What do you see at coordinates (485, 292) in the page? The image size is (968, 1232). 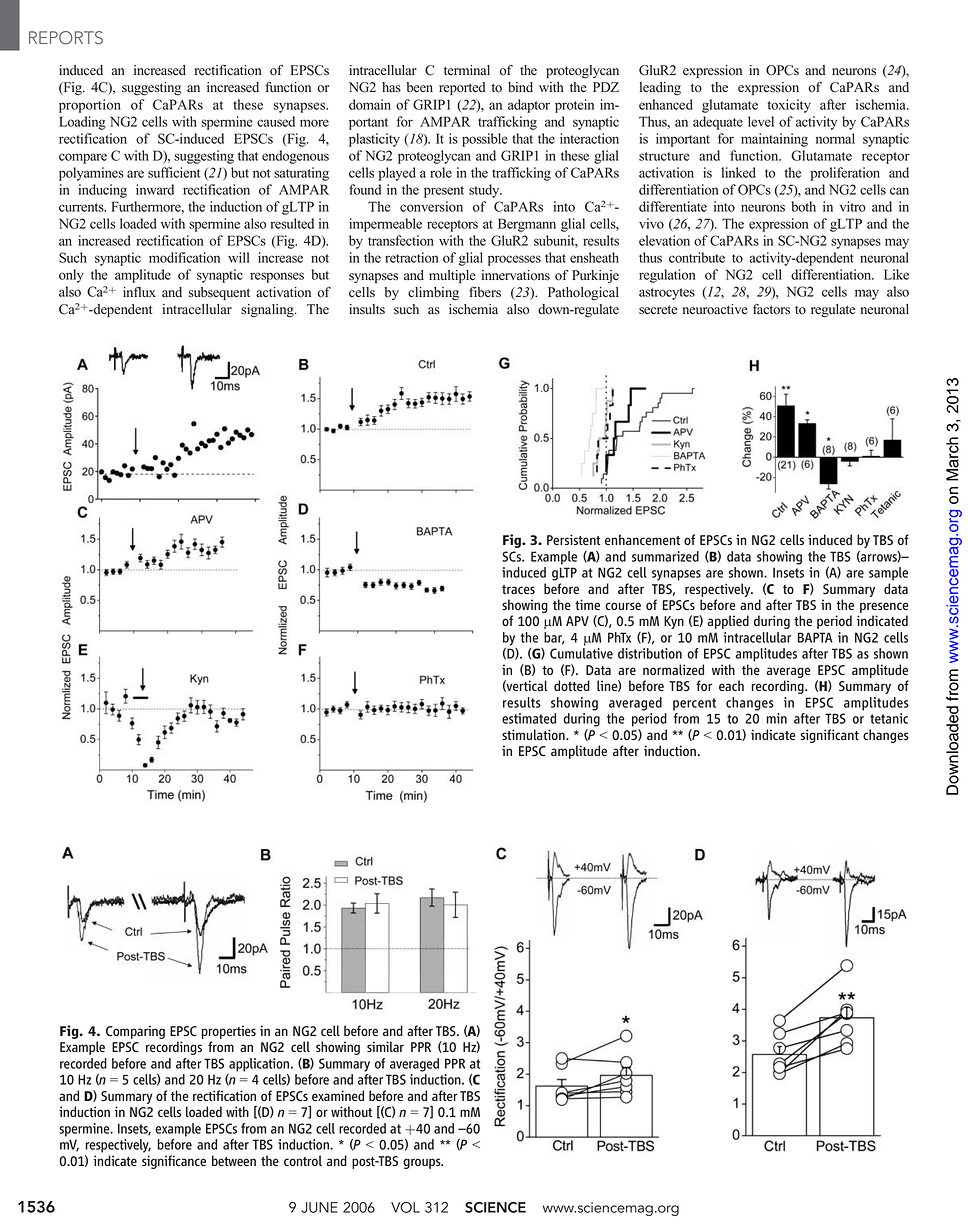 I see `fibers` at bounding box center [485, 292].
